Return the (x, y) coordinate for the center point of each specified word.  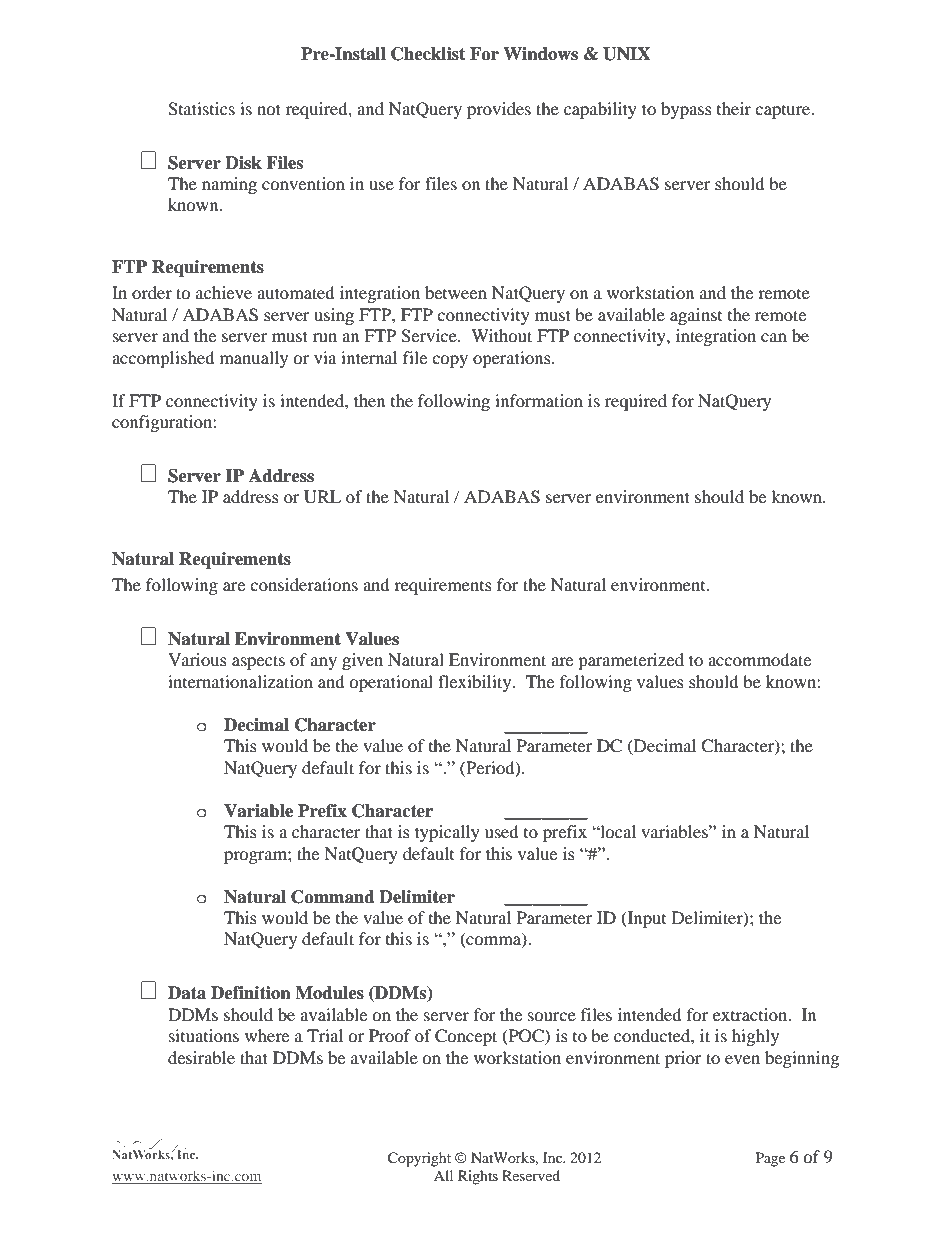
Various (197, 659)
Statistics (201, 109)
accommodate (759, 659)
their (734, 108)
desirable (201, 1057)
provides (499, 110)
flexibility (476, 683)
